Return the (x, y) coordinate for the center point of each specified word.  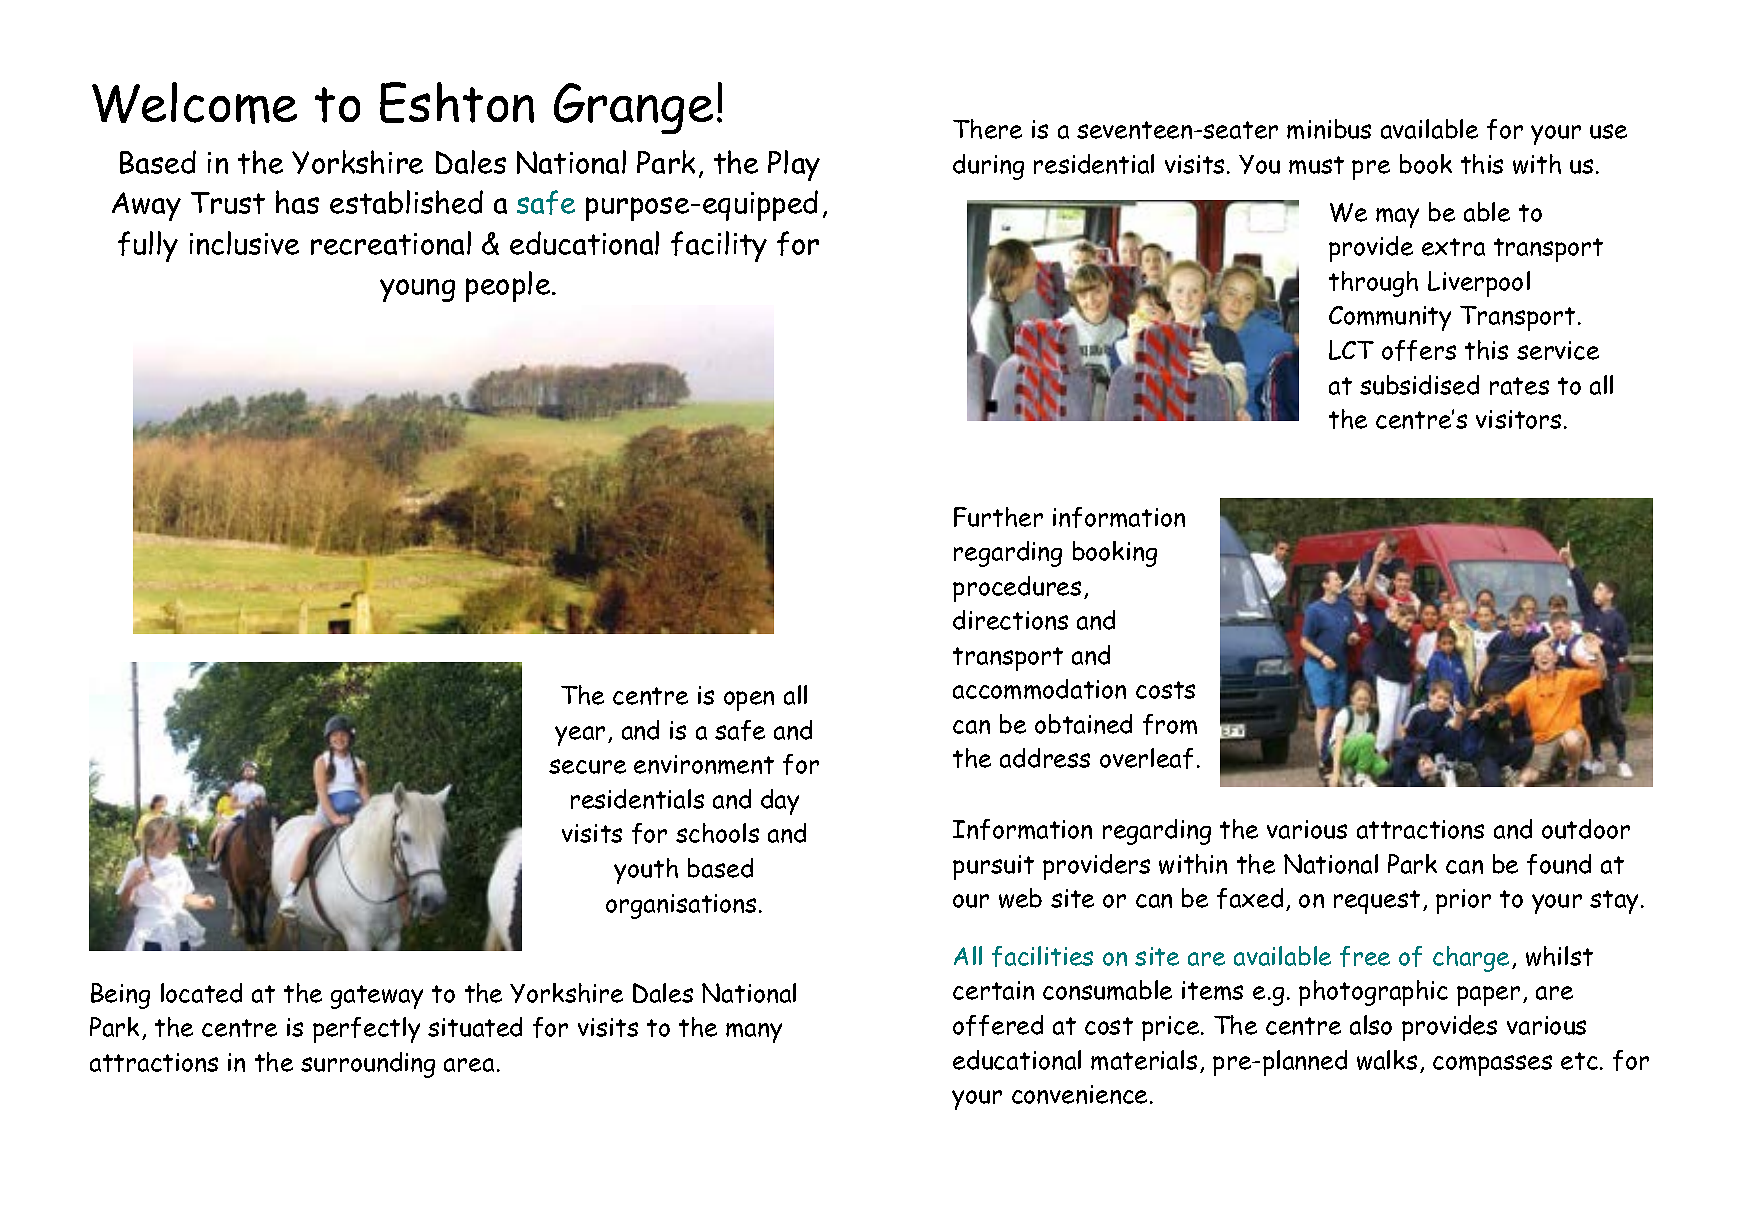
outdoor (1586, 829)
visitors (1518, 419)
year (580, 736)
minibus (1329, 129)
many (754, 1033)
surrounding (368, 1065)
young (417, 290)
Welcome (194, 103)
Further (998, 517)
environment (704, 764)
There (987, 129)
